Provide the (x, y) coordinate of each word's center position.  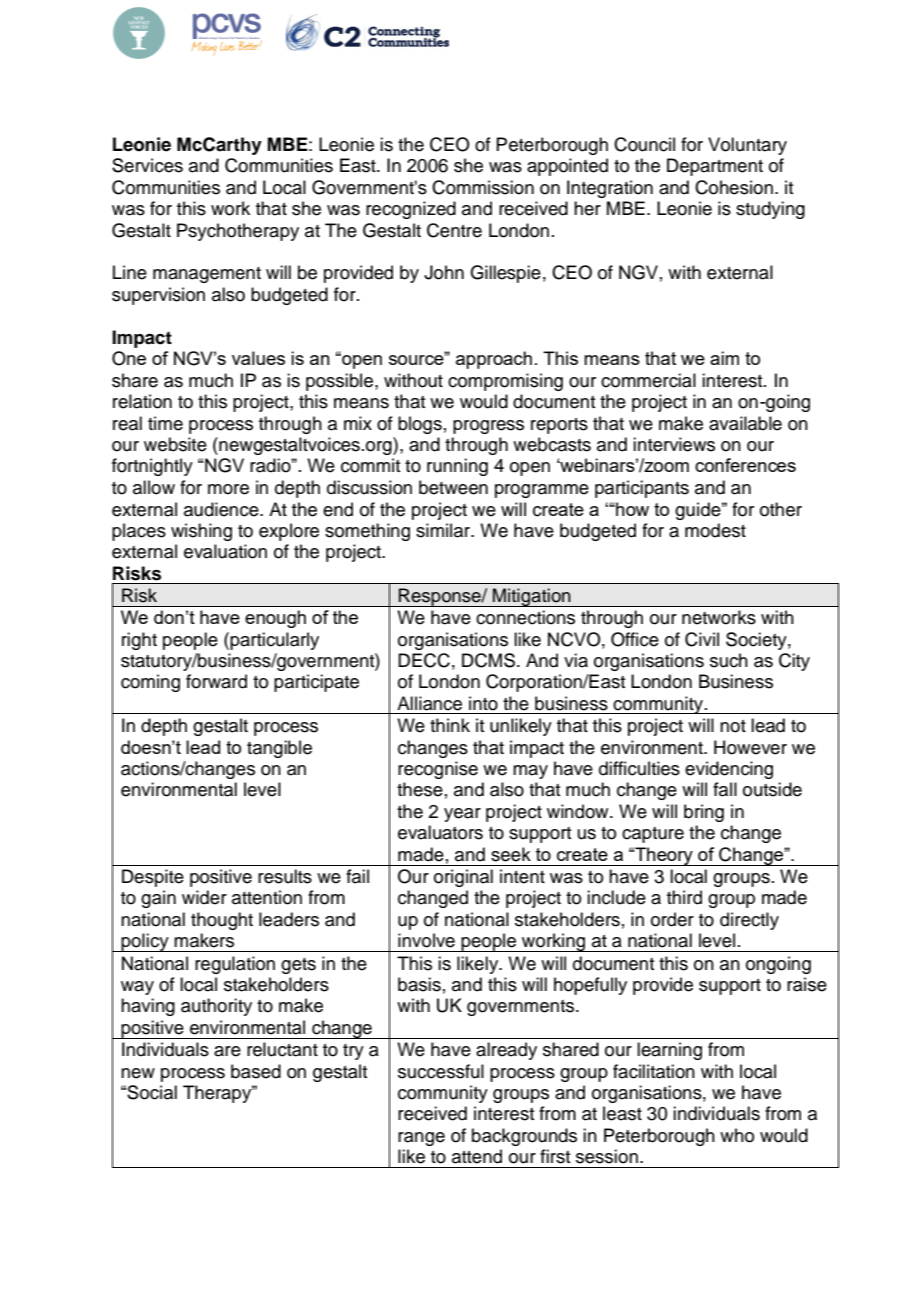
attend (477, 1156)
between (453, 487)
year (462, 815)
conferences (745, 465)
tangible (279, 749)
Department (715, 167)
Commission (483, 187)
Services (147, 165)
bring (704, 813)
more (228, 489)
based (256, 1071)
